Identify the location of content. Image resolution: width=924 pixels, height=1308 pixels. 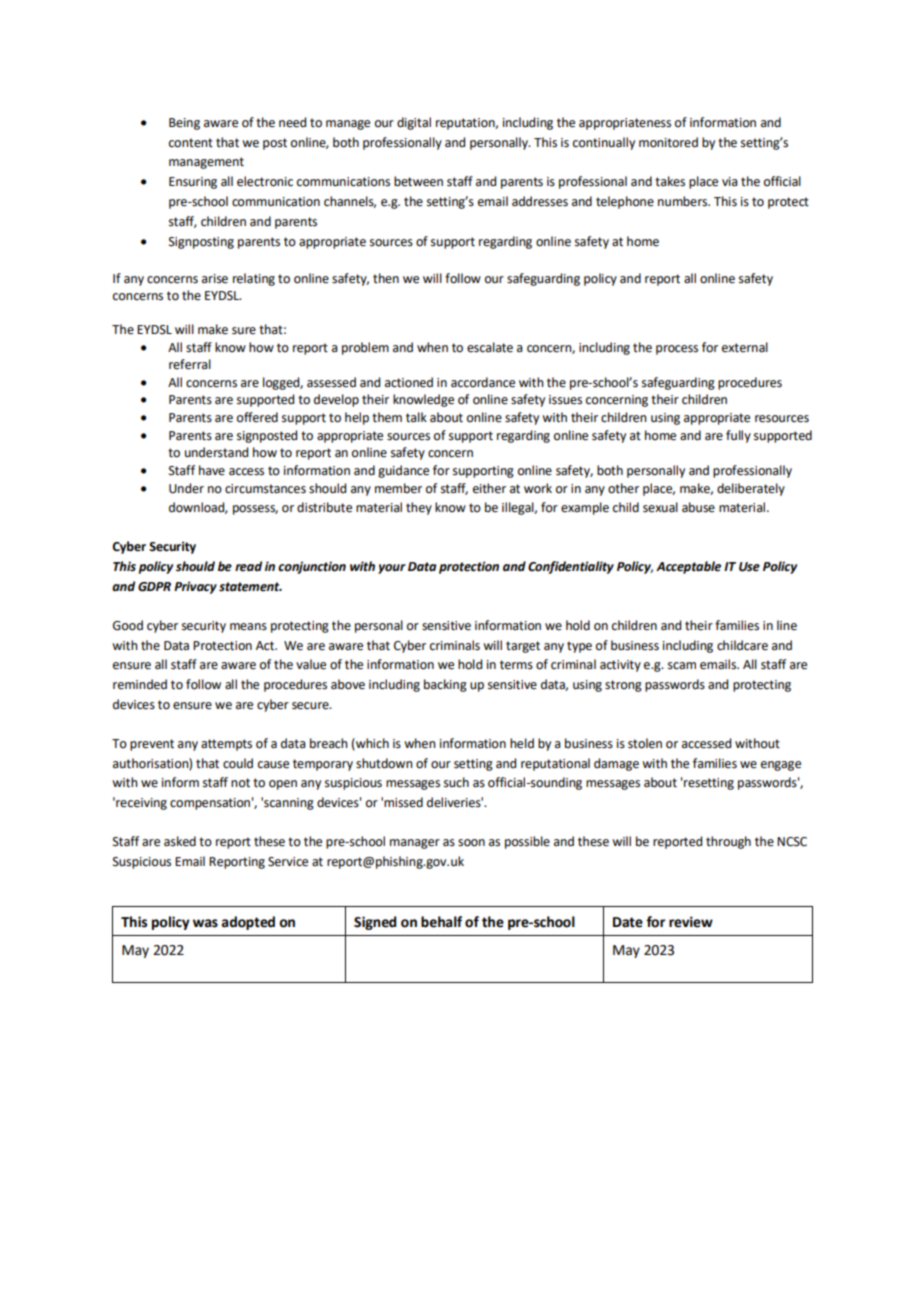
(191, 143).
